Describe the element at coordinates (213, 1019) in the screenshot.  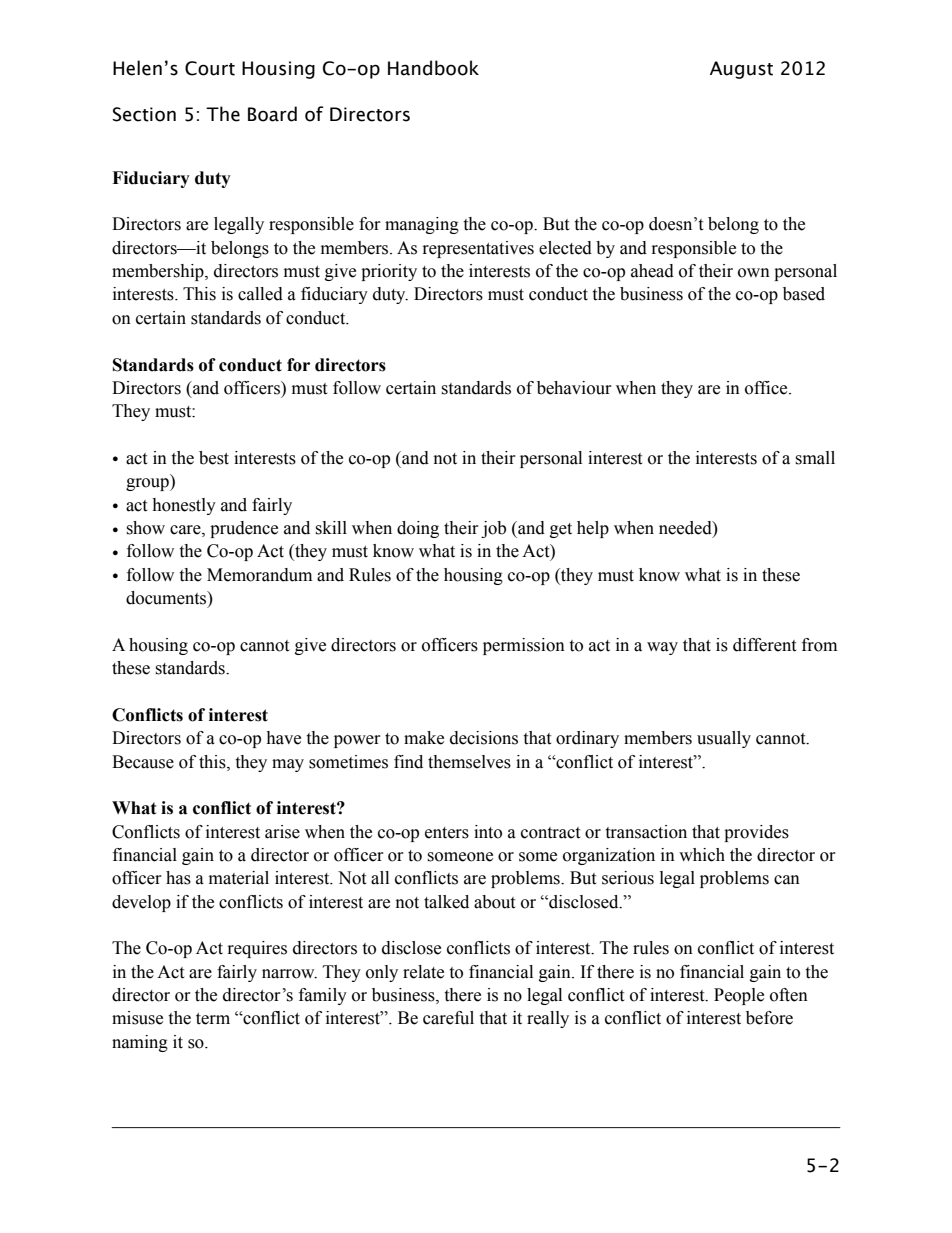
I see `term` at that location.
